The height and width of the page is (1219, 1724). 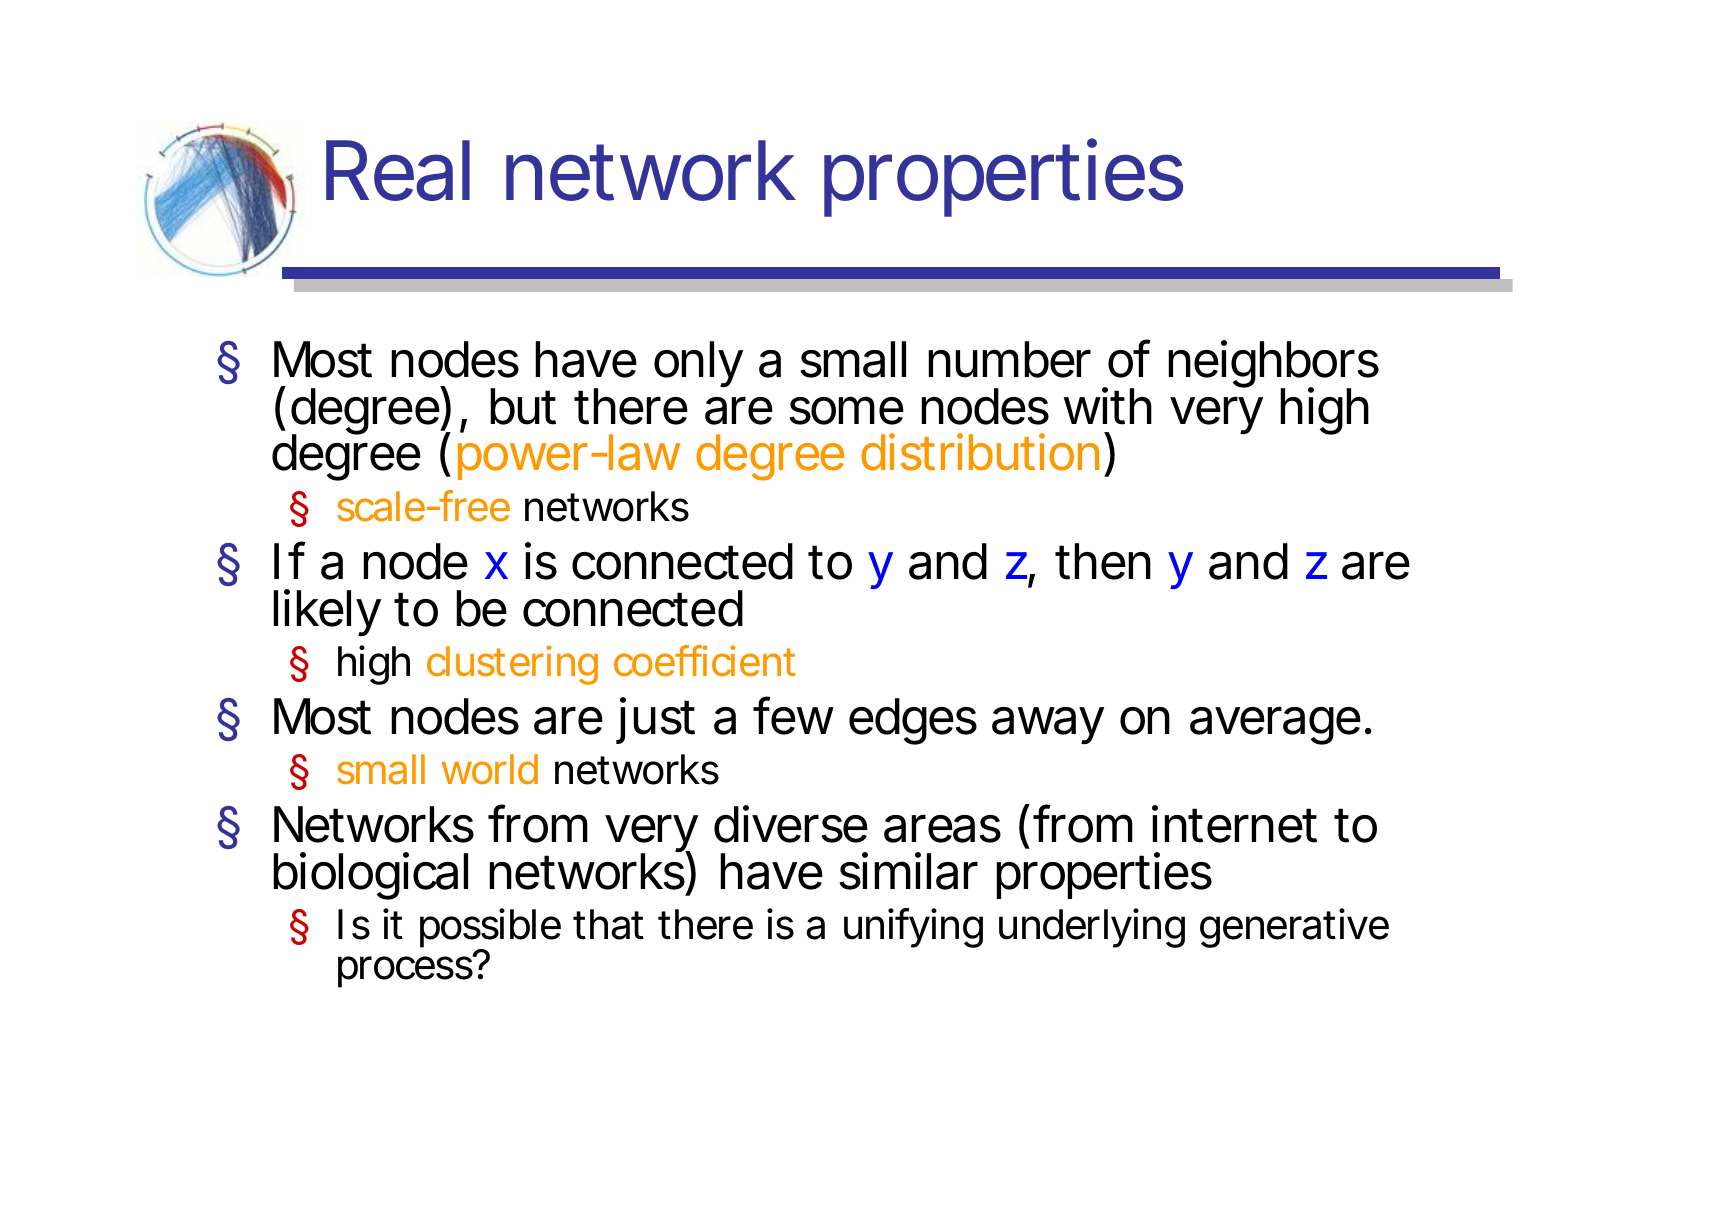 I want to click on biological, so click(x=370, y=876).
